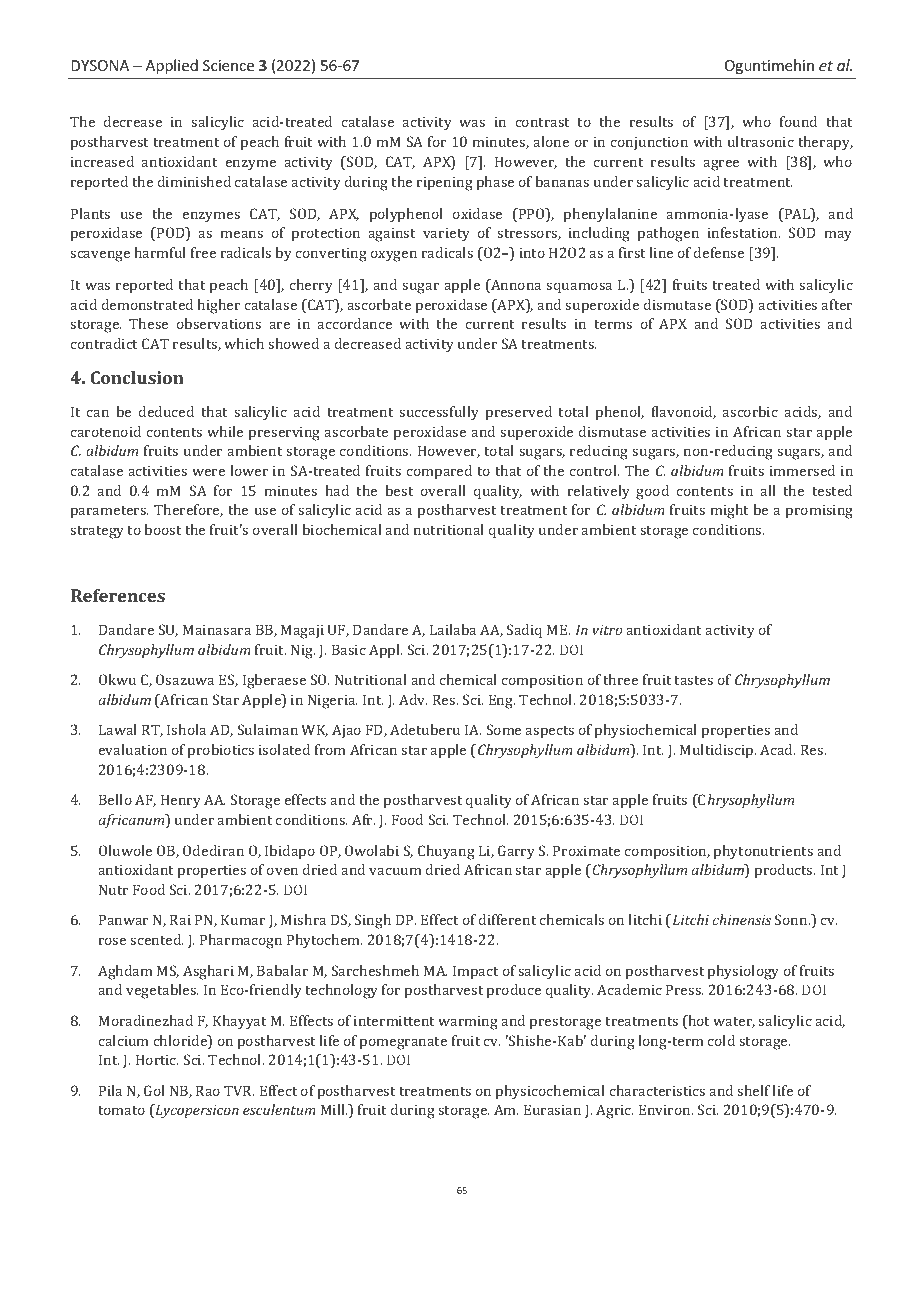 The height and width of the document is (1308, 924). I want to click on contrast, so click(542, 122).
